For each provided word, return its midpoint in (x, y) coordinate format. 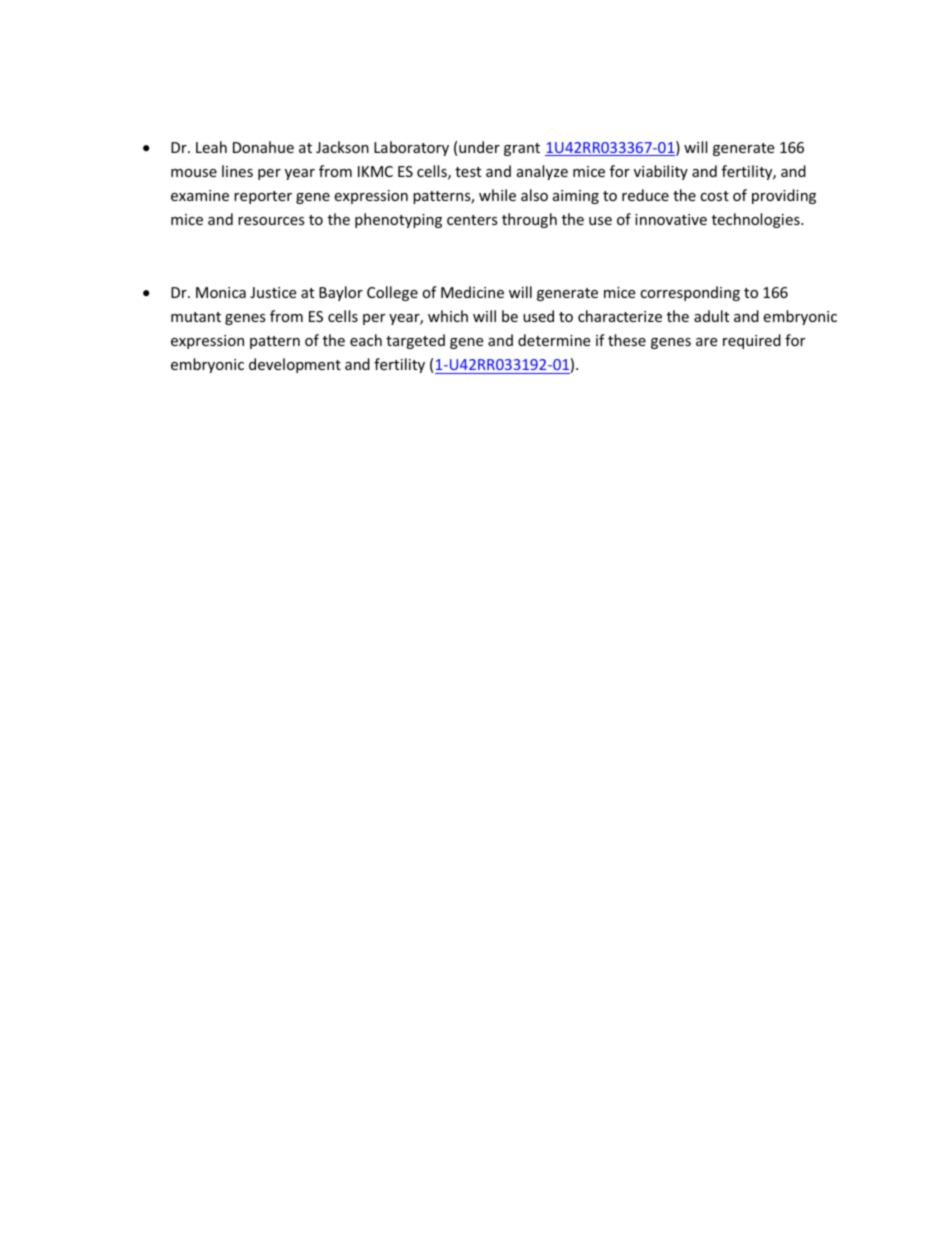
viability (661, 172)
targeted (415, 341)
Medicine (472, 292)
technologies (757, 220)
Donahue (263, 147)
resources (271, 221)
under (479, 147)
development (295, 365)
